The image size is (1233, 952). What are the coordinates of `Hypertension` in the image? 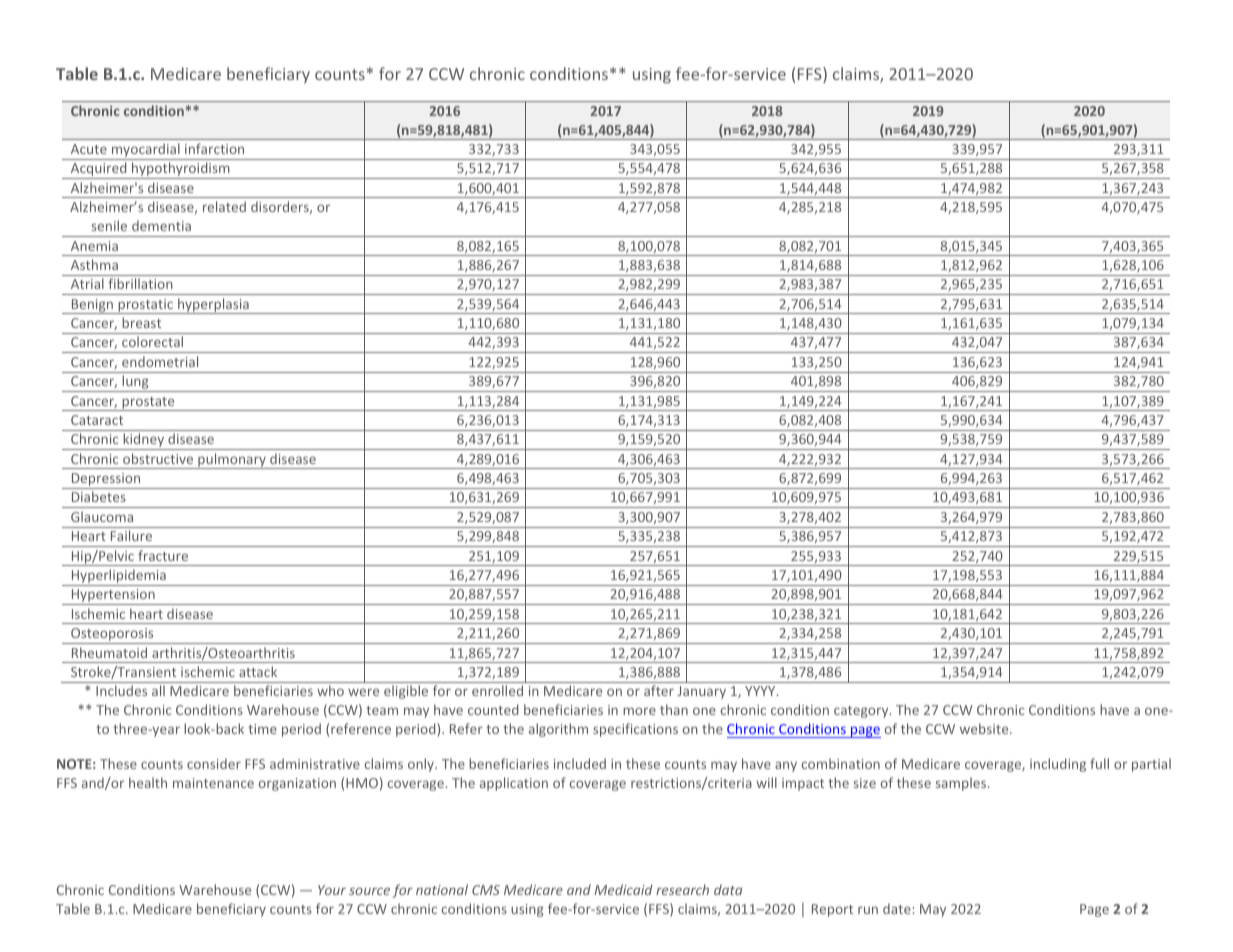 It's located at (113, 597).
